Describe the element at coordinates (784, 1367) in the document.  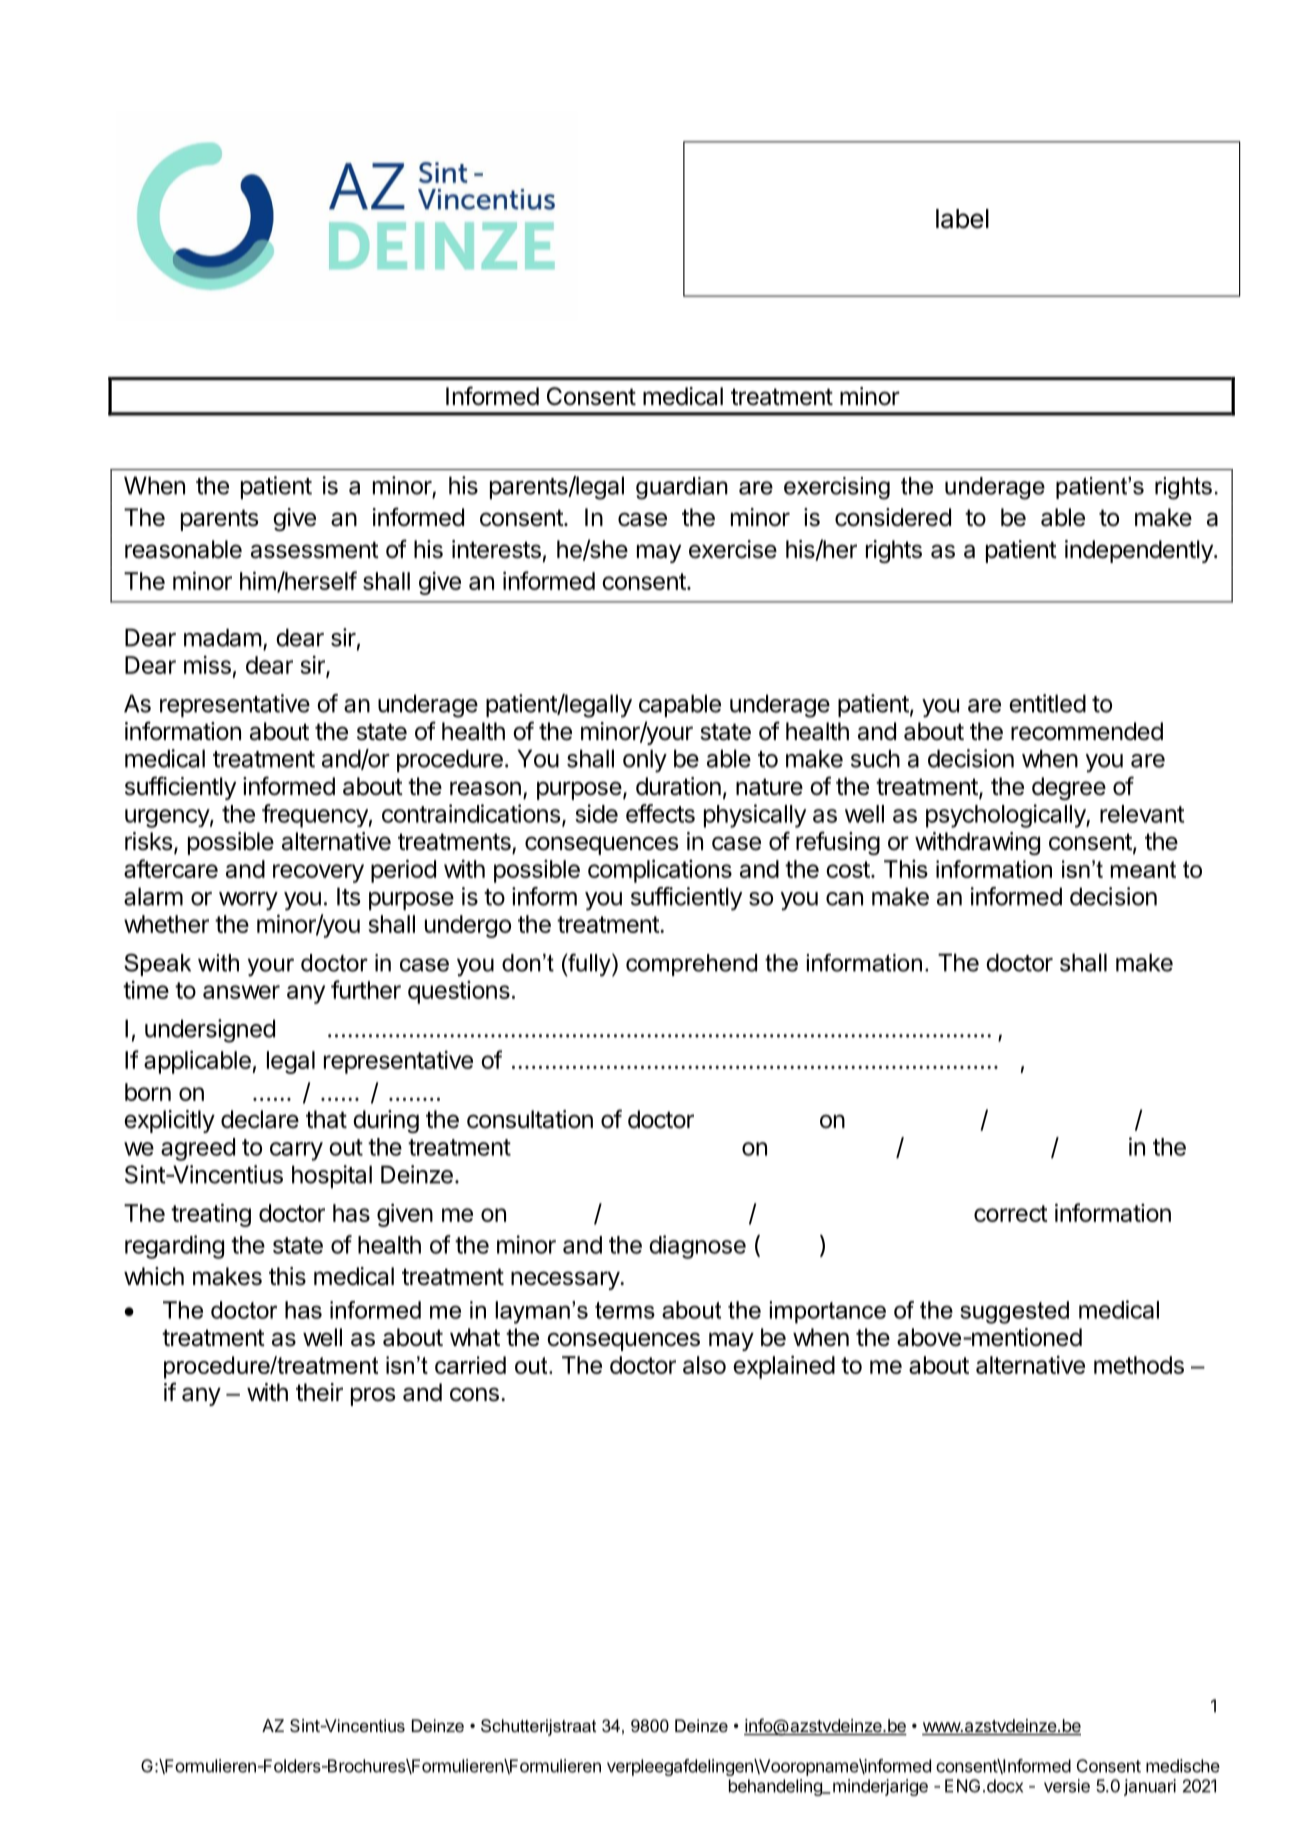
I see `explained` at that location.
